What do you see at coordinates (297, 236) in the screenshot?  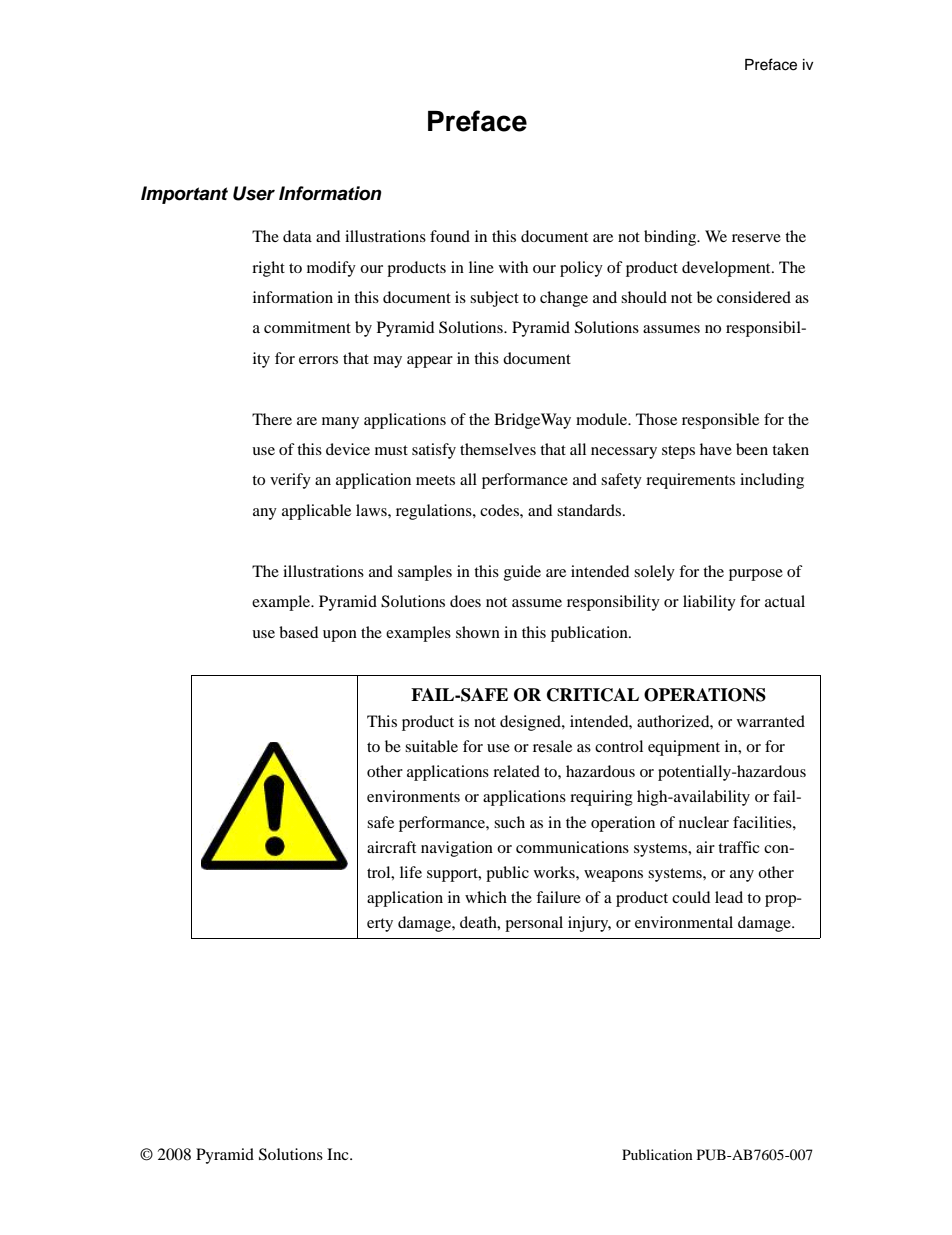 I see `data` at bounding box center [297, 236].
